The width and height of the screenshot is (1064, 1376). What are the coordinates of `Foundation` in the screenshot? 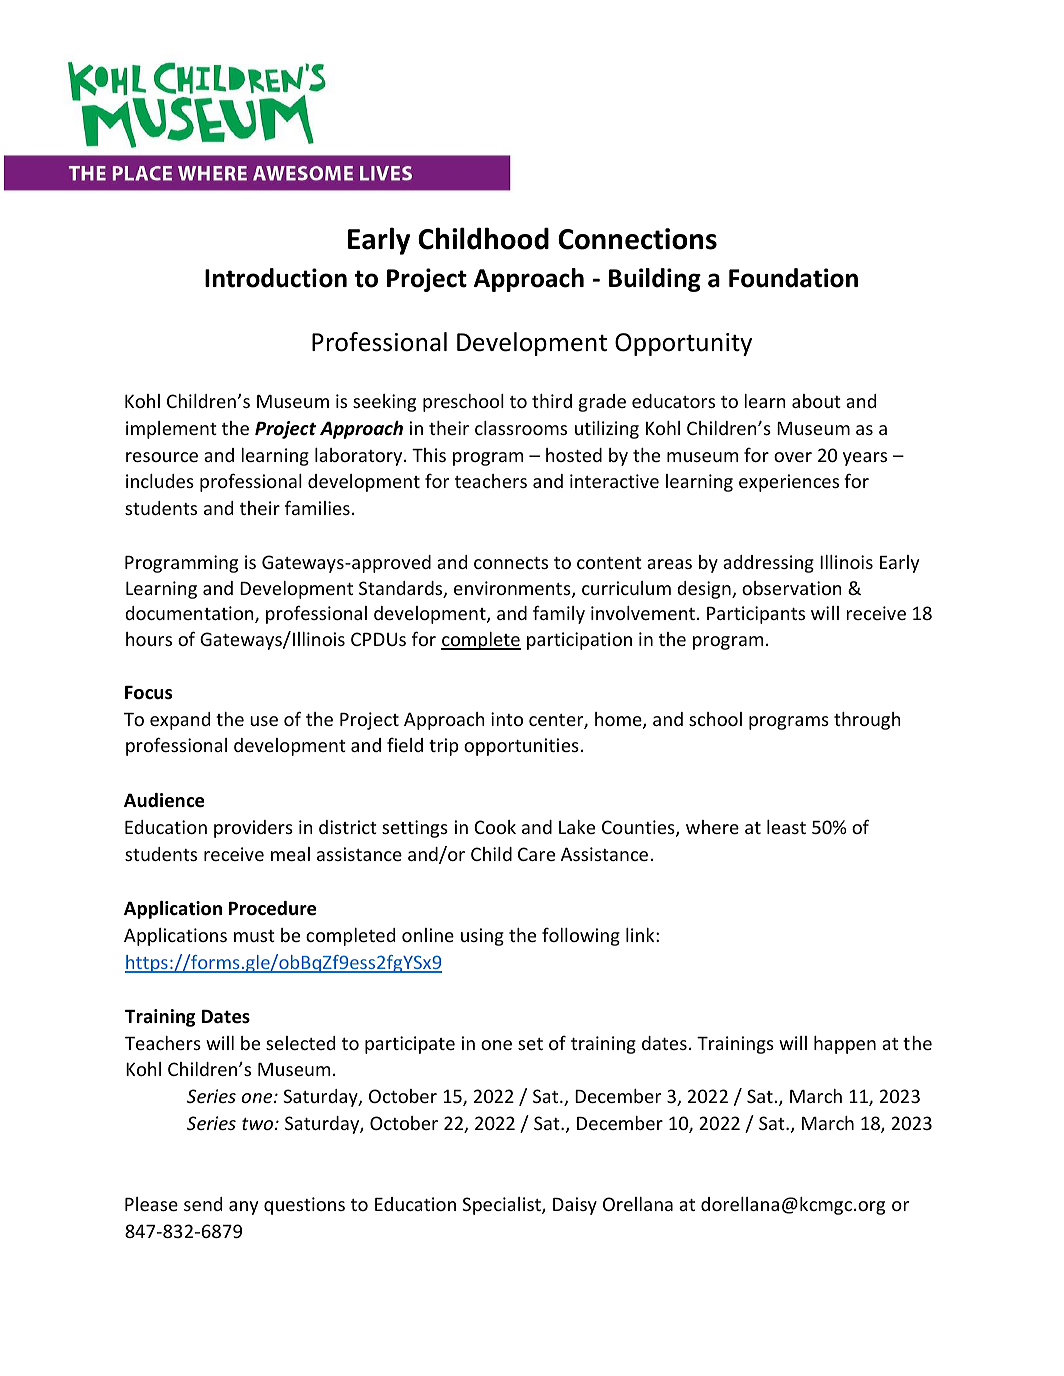 It's located at (793, 278).
